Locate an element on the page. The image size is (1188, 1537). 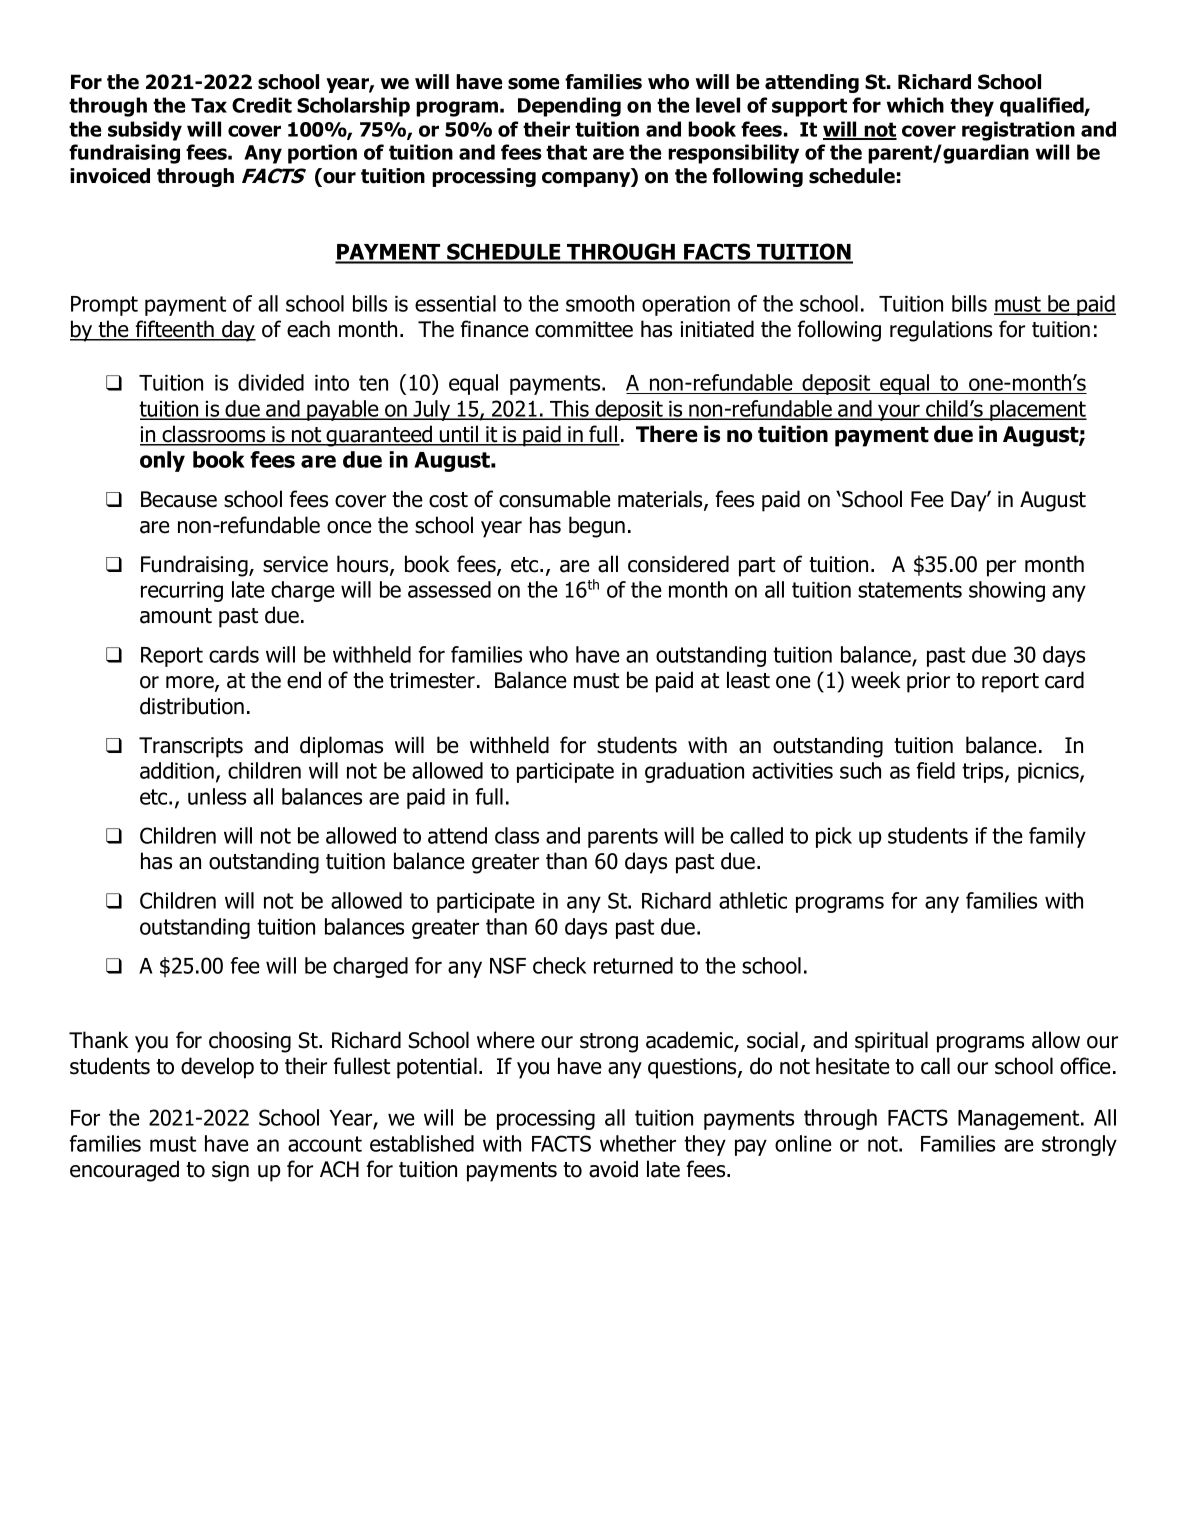
divided is located at coordinates (271, 382).
